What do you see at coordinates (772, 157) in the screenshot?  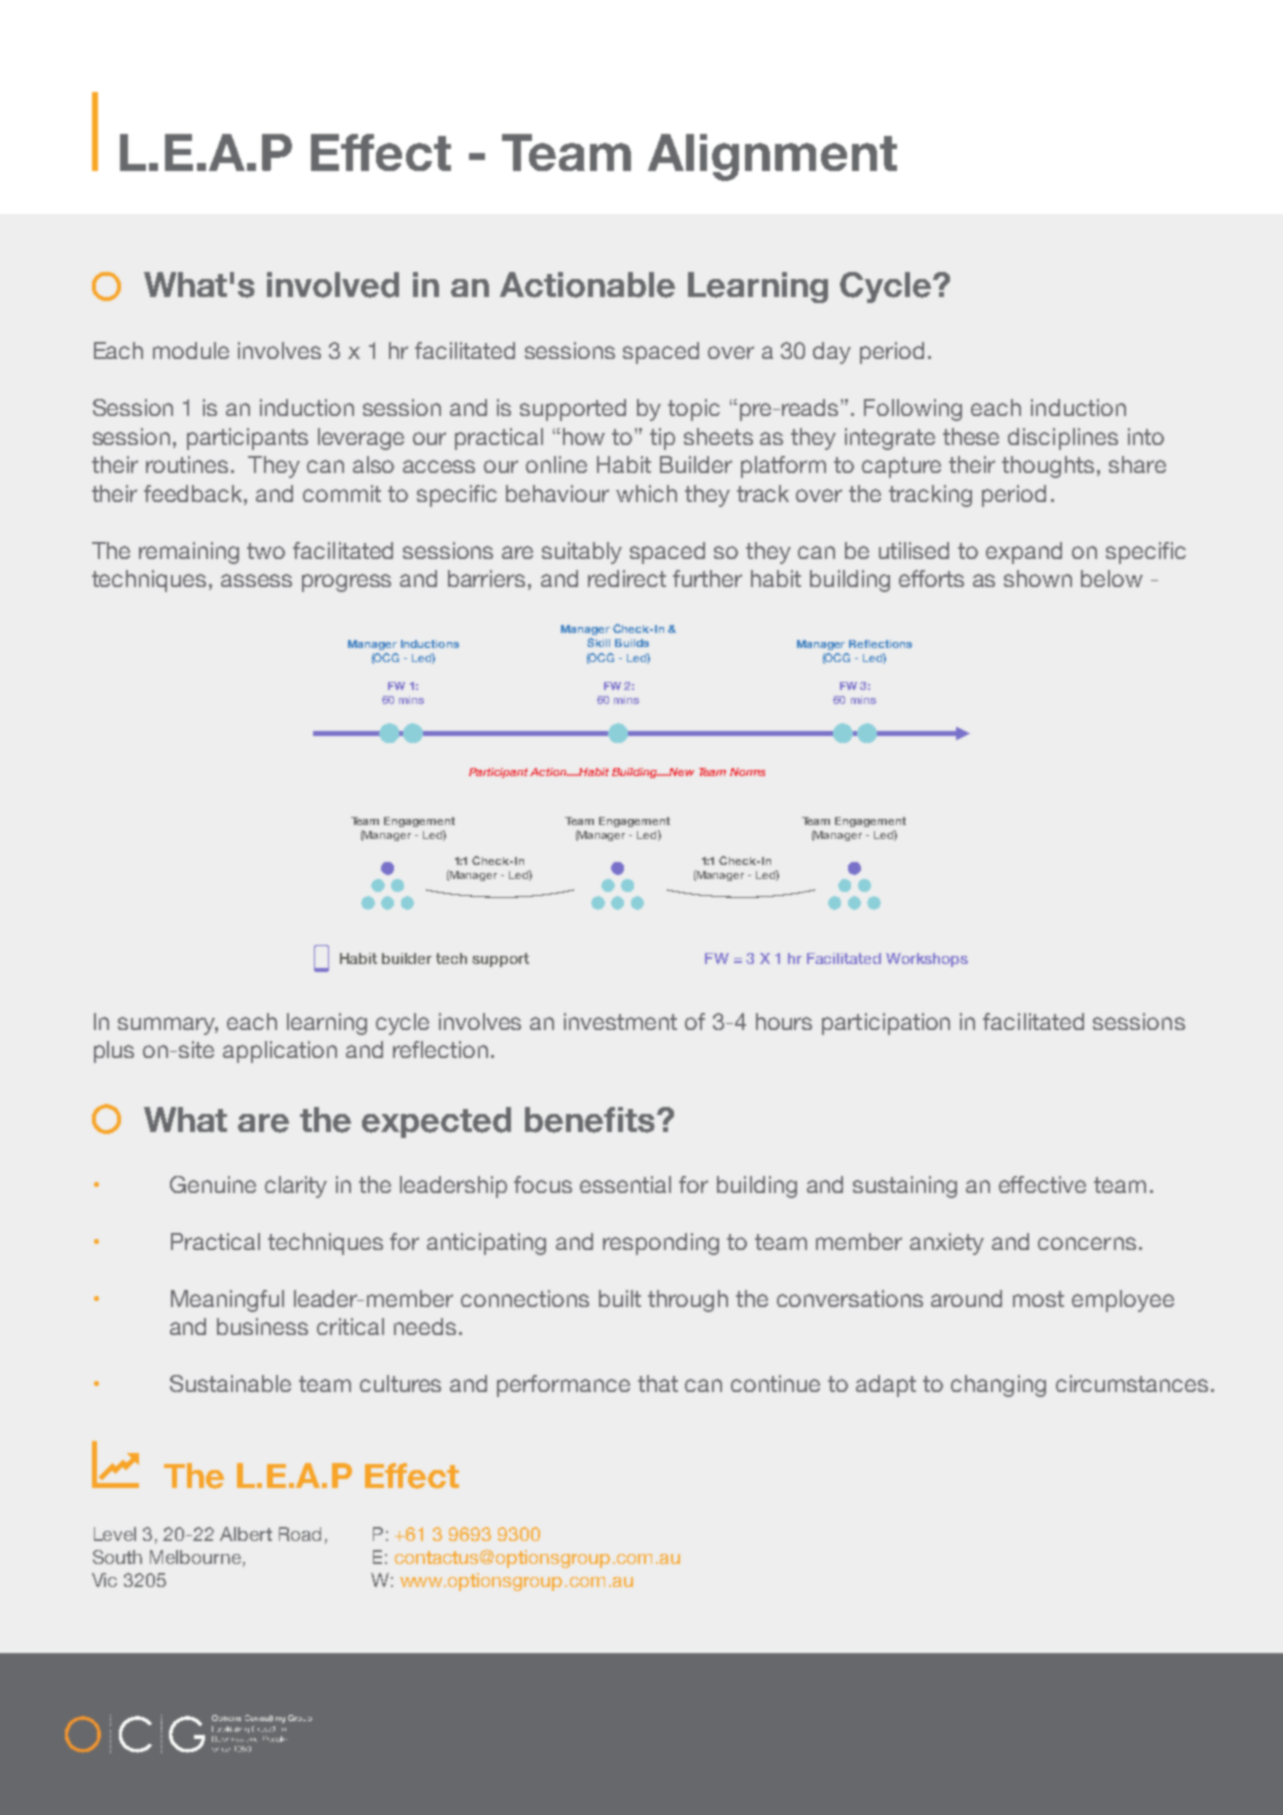 I see `Alignment` at bounding box center [772, 157].
